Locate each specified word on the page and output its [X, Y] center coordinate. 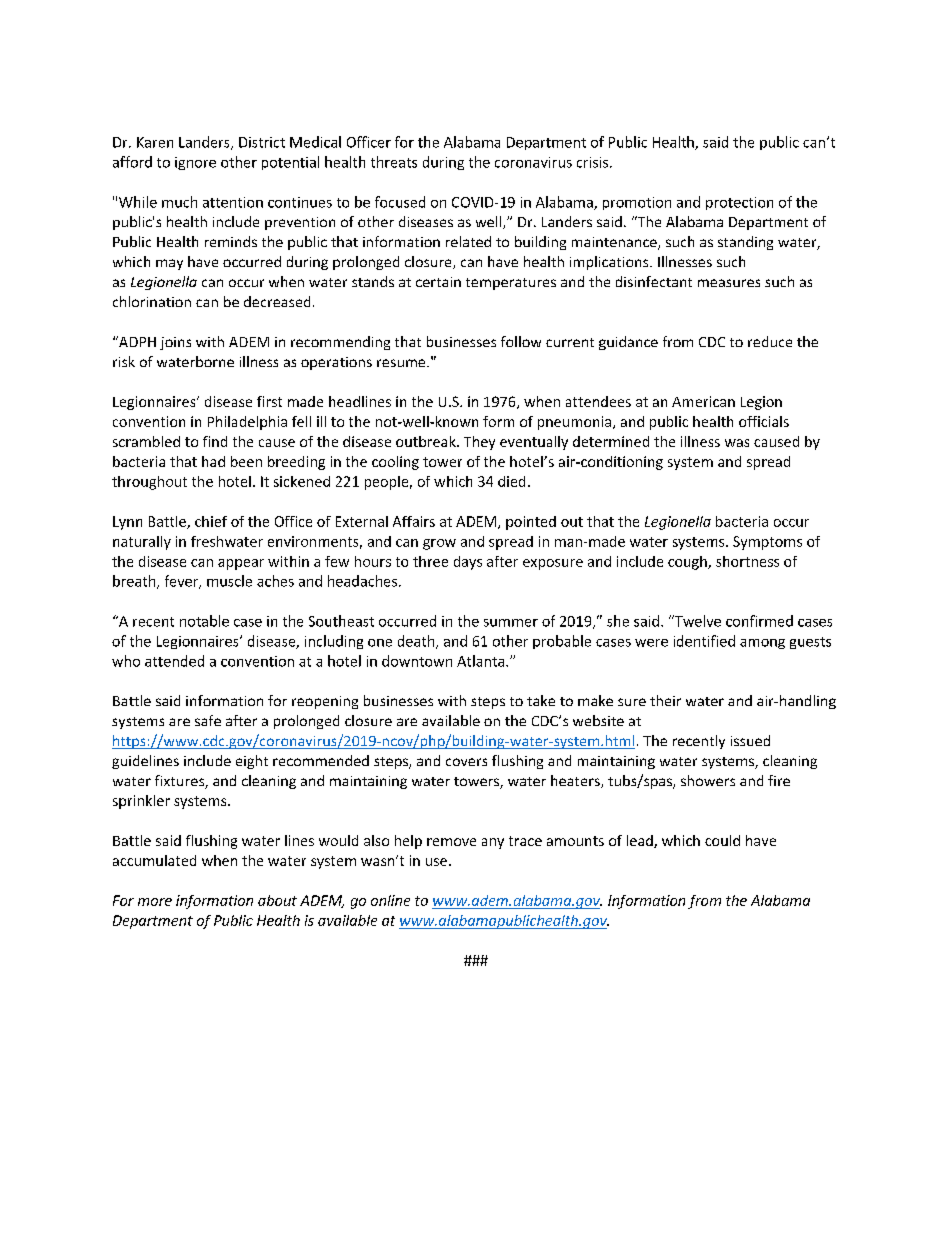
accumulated [154, 860]
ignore [195, 163]
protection [739, 203]
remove [451, 842]
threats [394, 162]
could [722, 840]
